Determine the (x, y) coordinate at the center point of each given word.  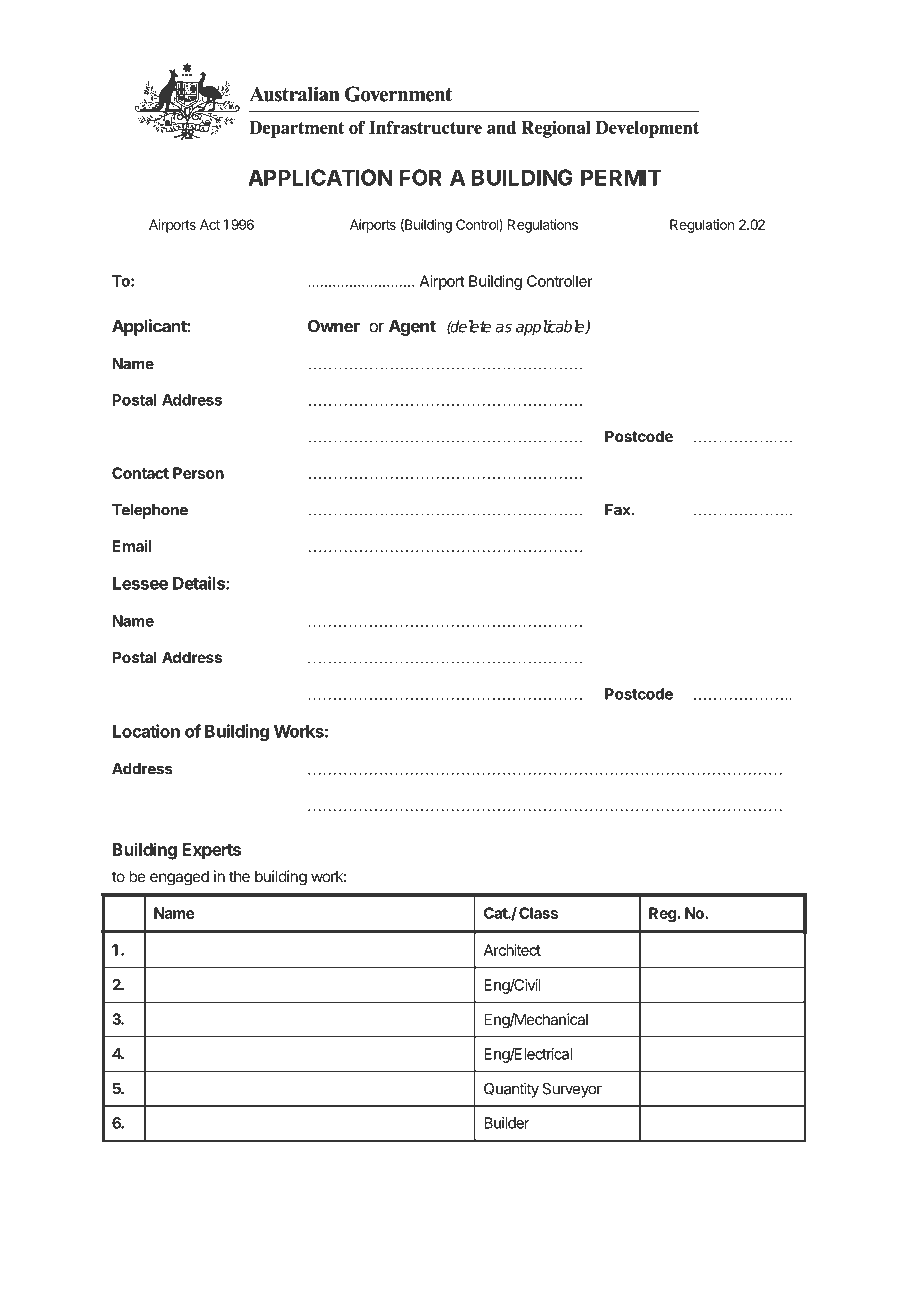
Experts (211, 851)
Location (146, 731)
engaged (179, 878)
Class (538, 913)
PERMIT (621, 177)
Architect (512, 950)
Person (198, 473)
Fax (619, 510)
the (239, 876)
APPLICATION (320, 177)
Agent (412, 327)
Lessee (140, 583)
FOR (421, 177)
